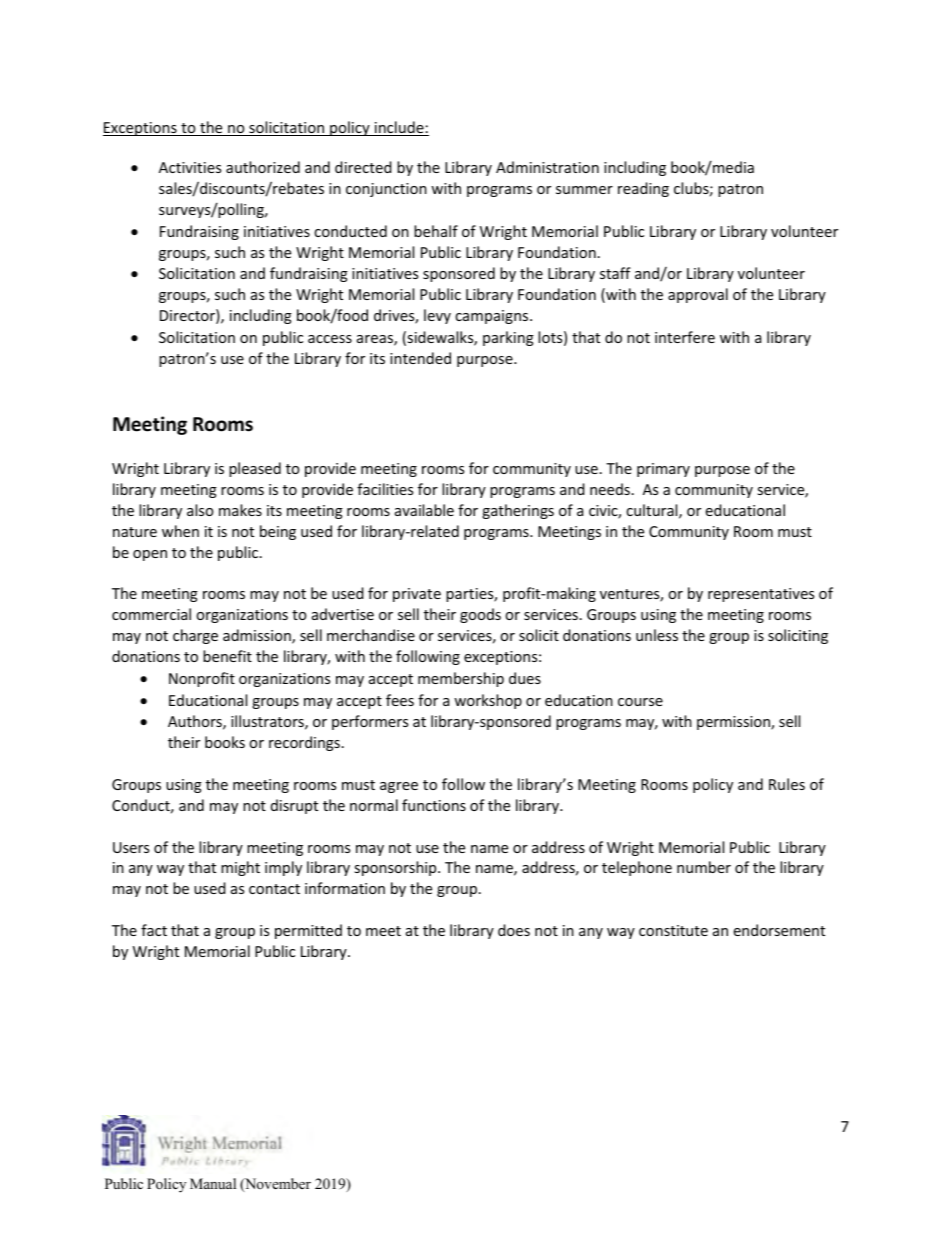 Image resolution: width=952 pixels, height=1233 pixels. I want to click on membership, so click(461, 679).
